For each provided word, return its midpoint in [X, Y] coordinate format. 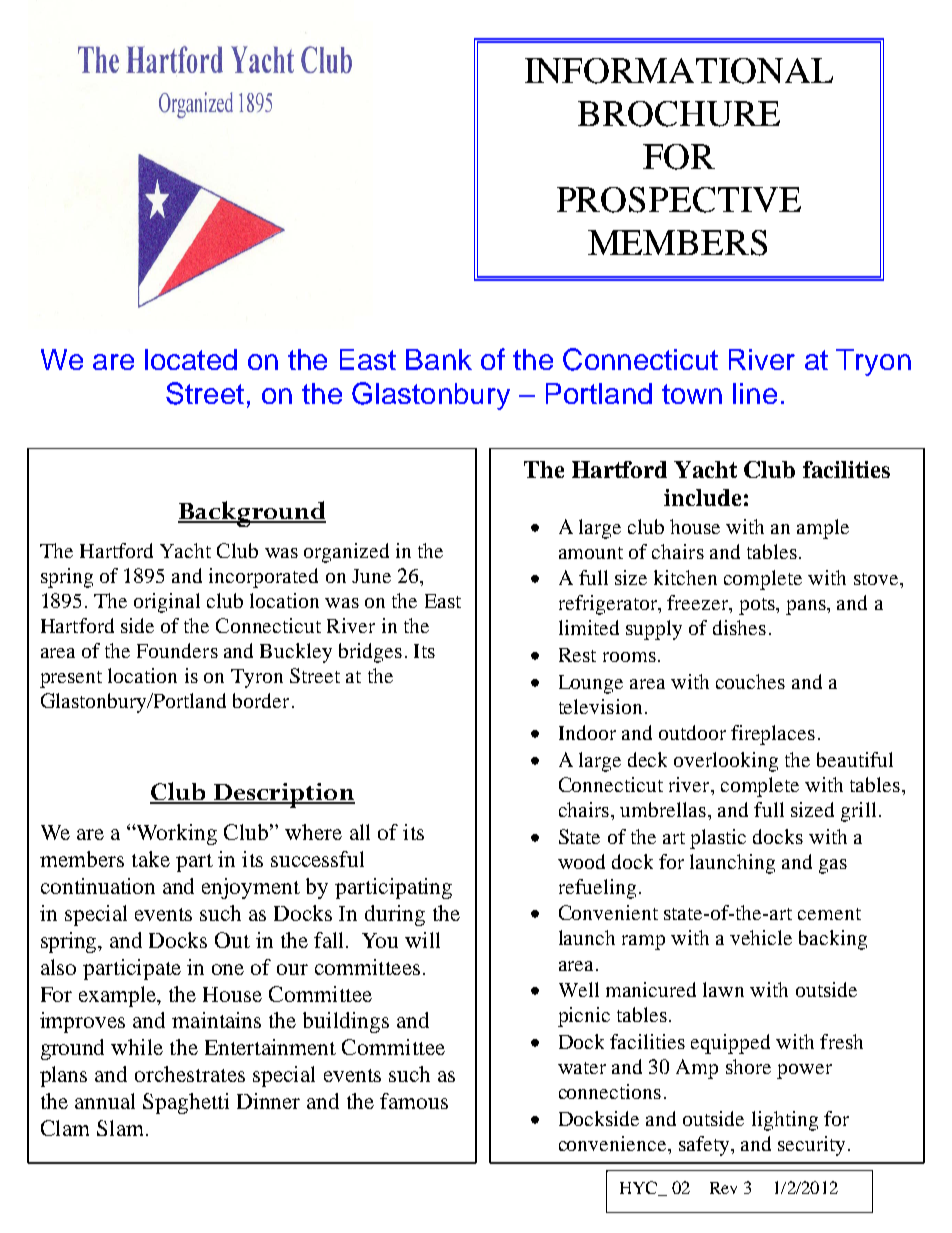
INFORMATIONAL [679, 71]
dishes [739, 627]
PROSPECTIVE [679, 200]
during [395, 915]
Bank [439, 359]
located [191, 359]
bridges [370, 653]
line [755, 393]
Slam [122, 1128]
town [692, 394]
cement [829, 914]
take [151, 859]
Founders [177, 650]
